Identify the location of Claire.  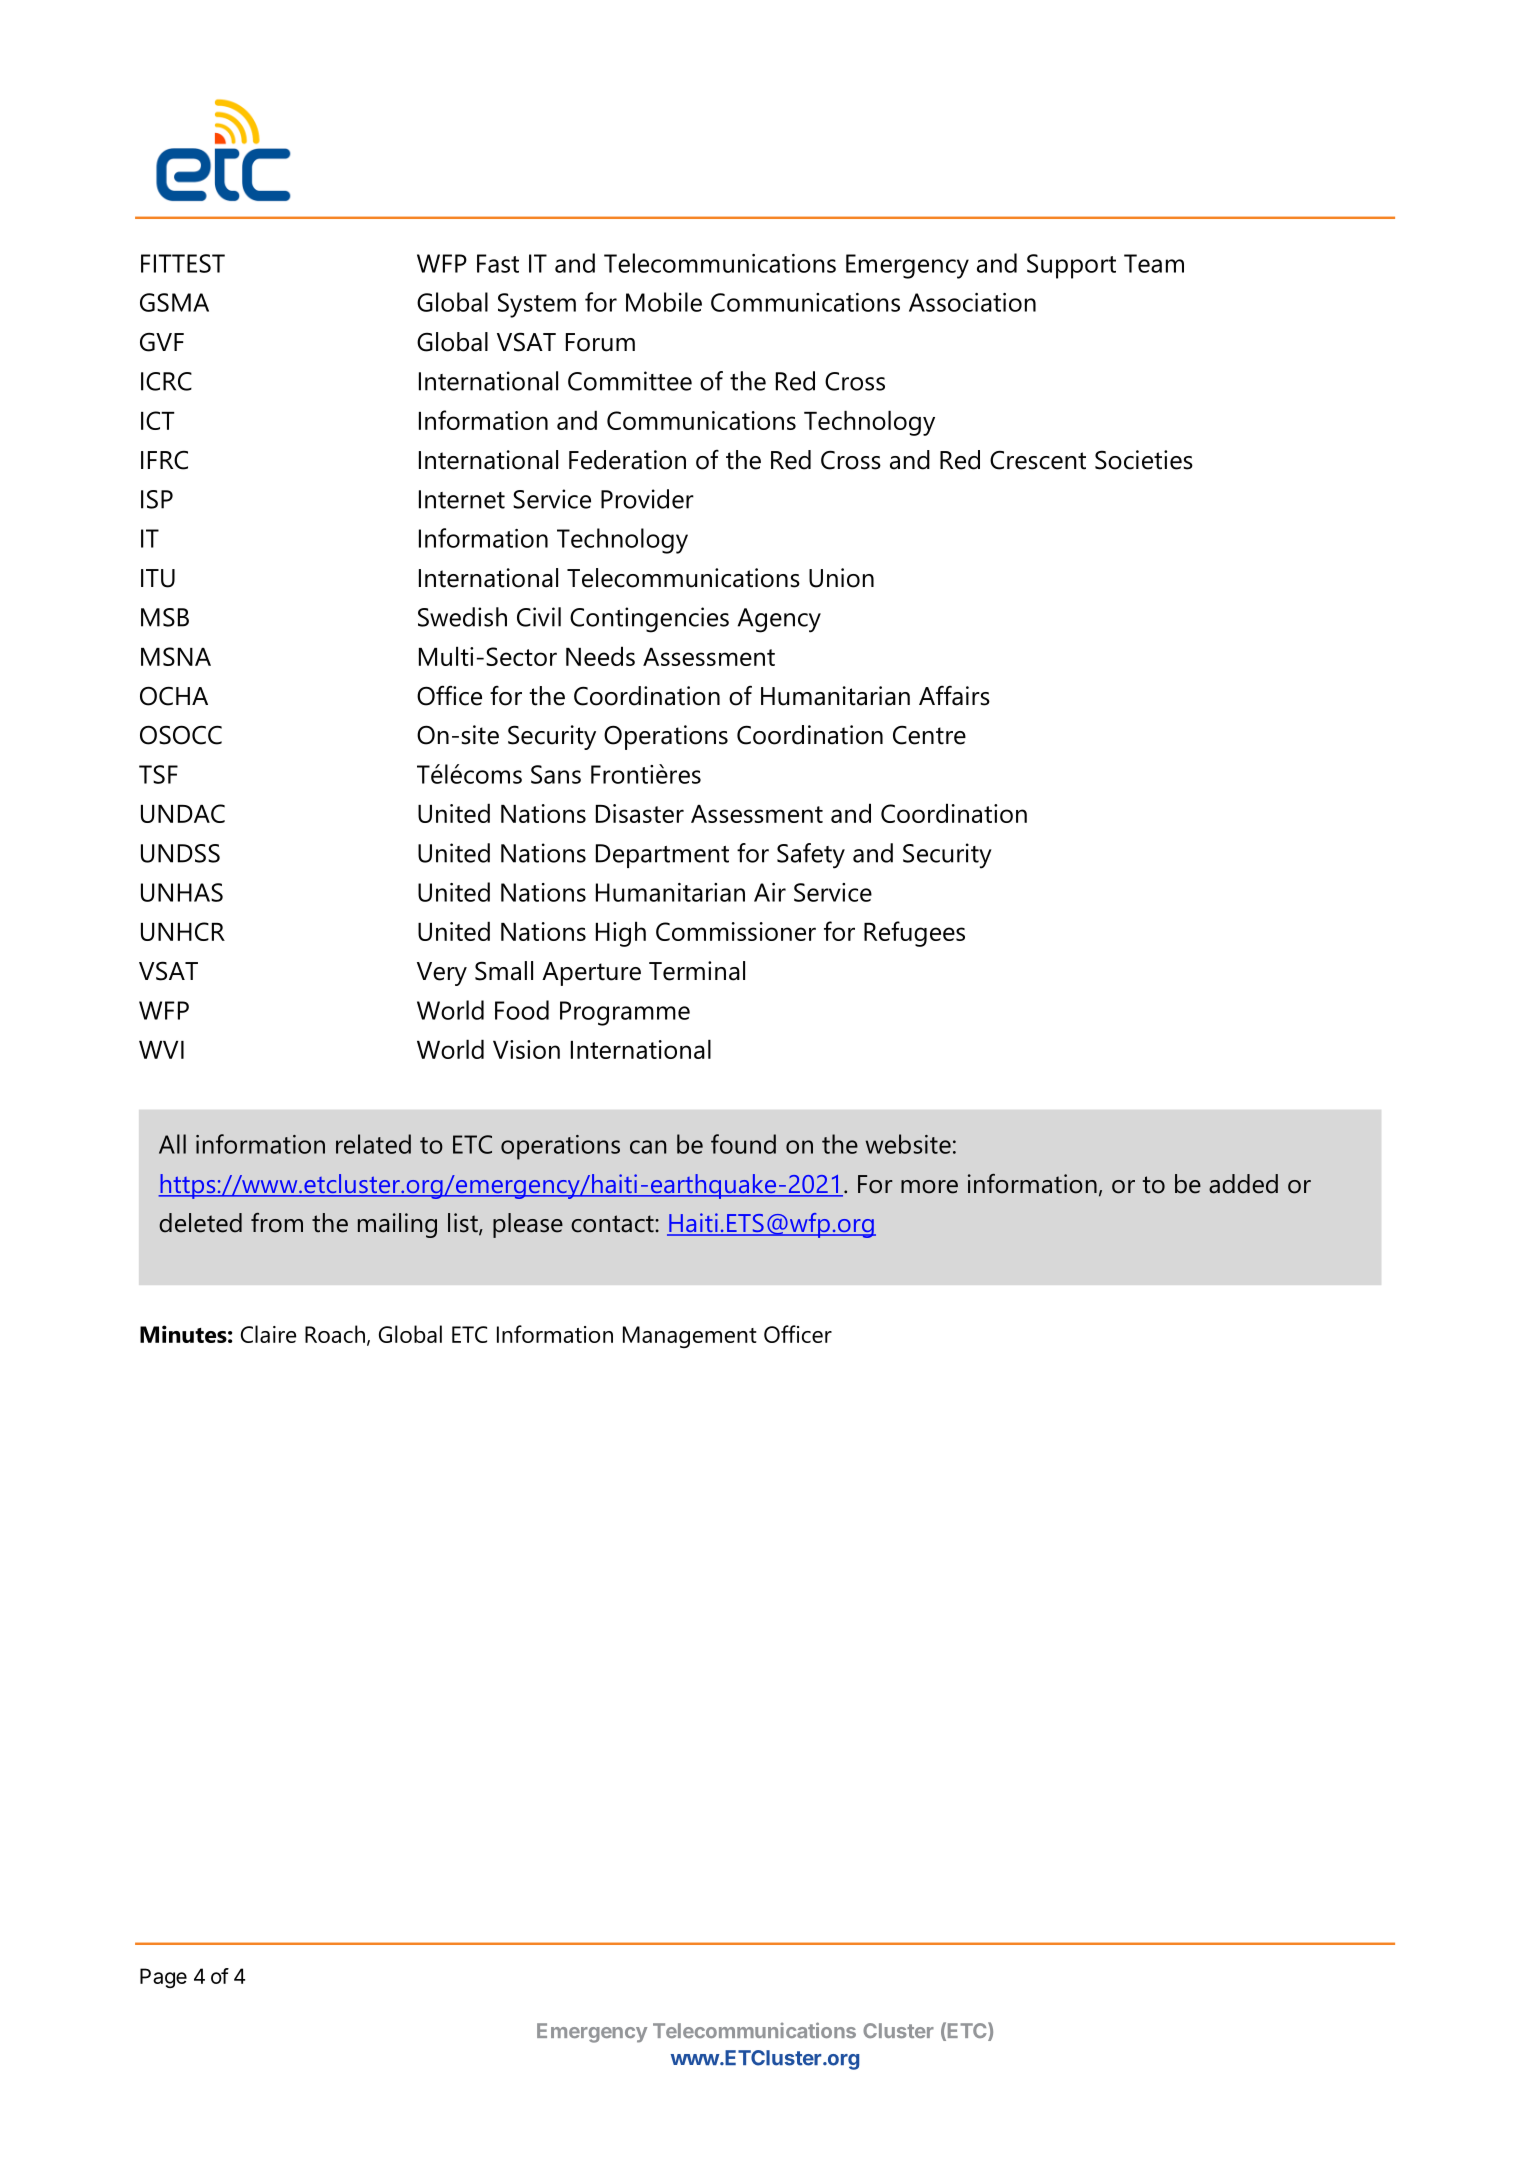
(268, 1334).
